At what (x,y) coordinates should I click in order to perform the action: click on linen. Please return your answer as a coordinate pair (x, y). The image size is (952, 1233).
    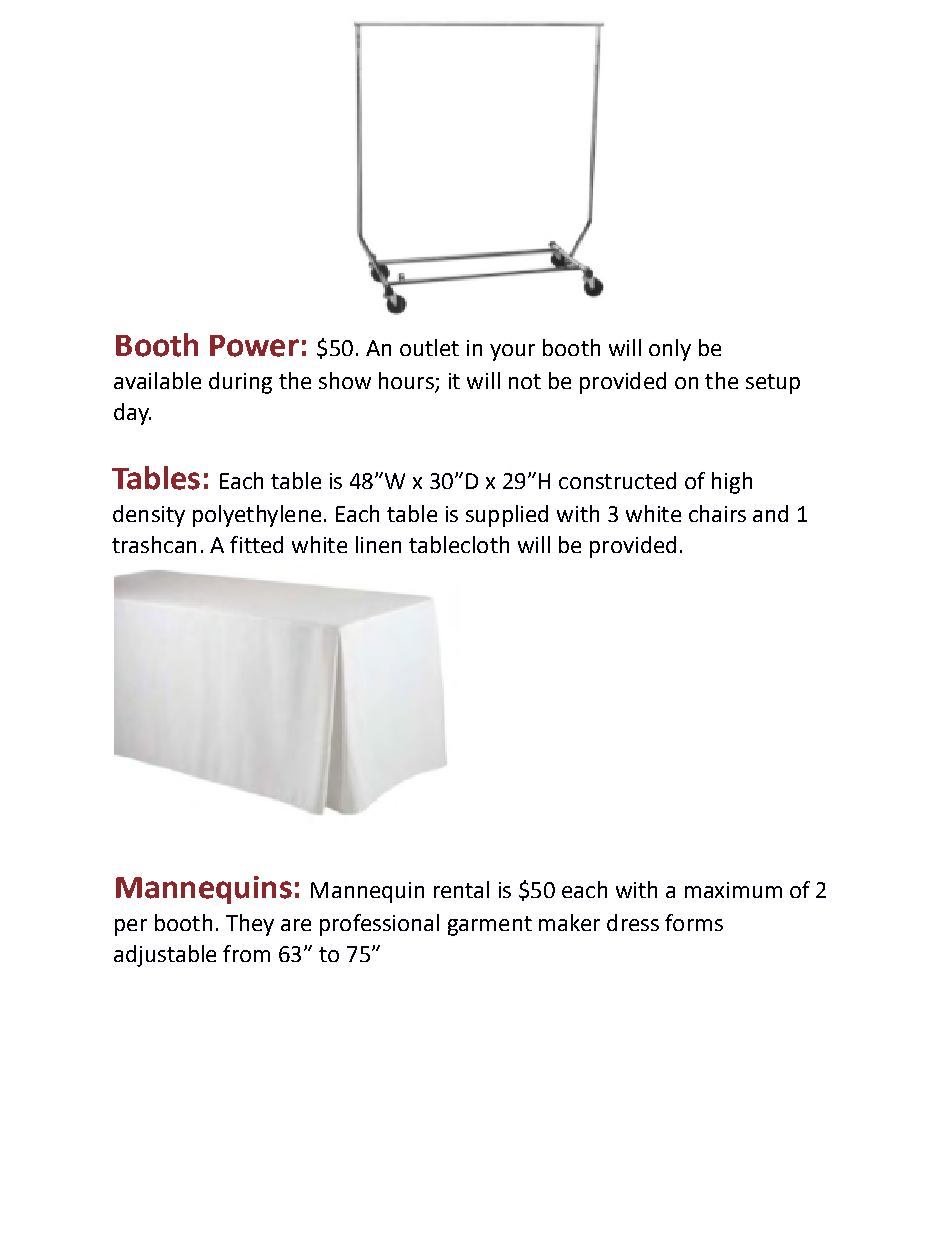
    Looking at the image, I should click on (378, 544).
